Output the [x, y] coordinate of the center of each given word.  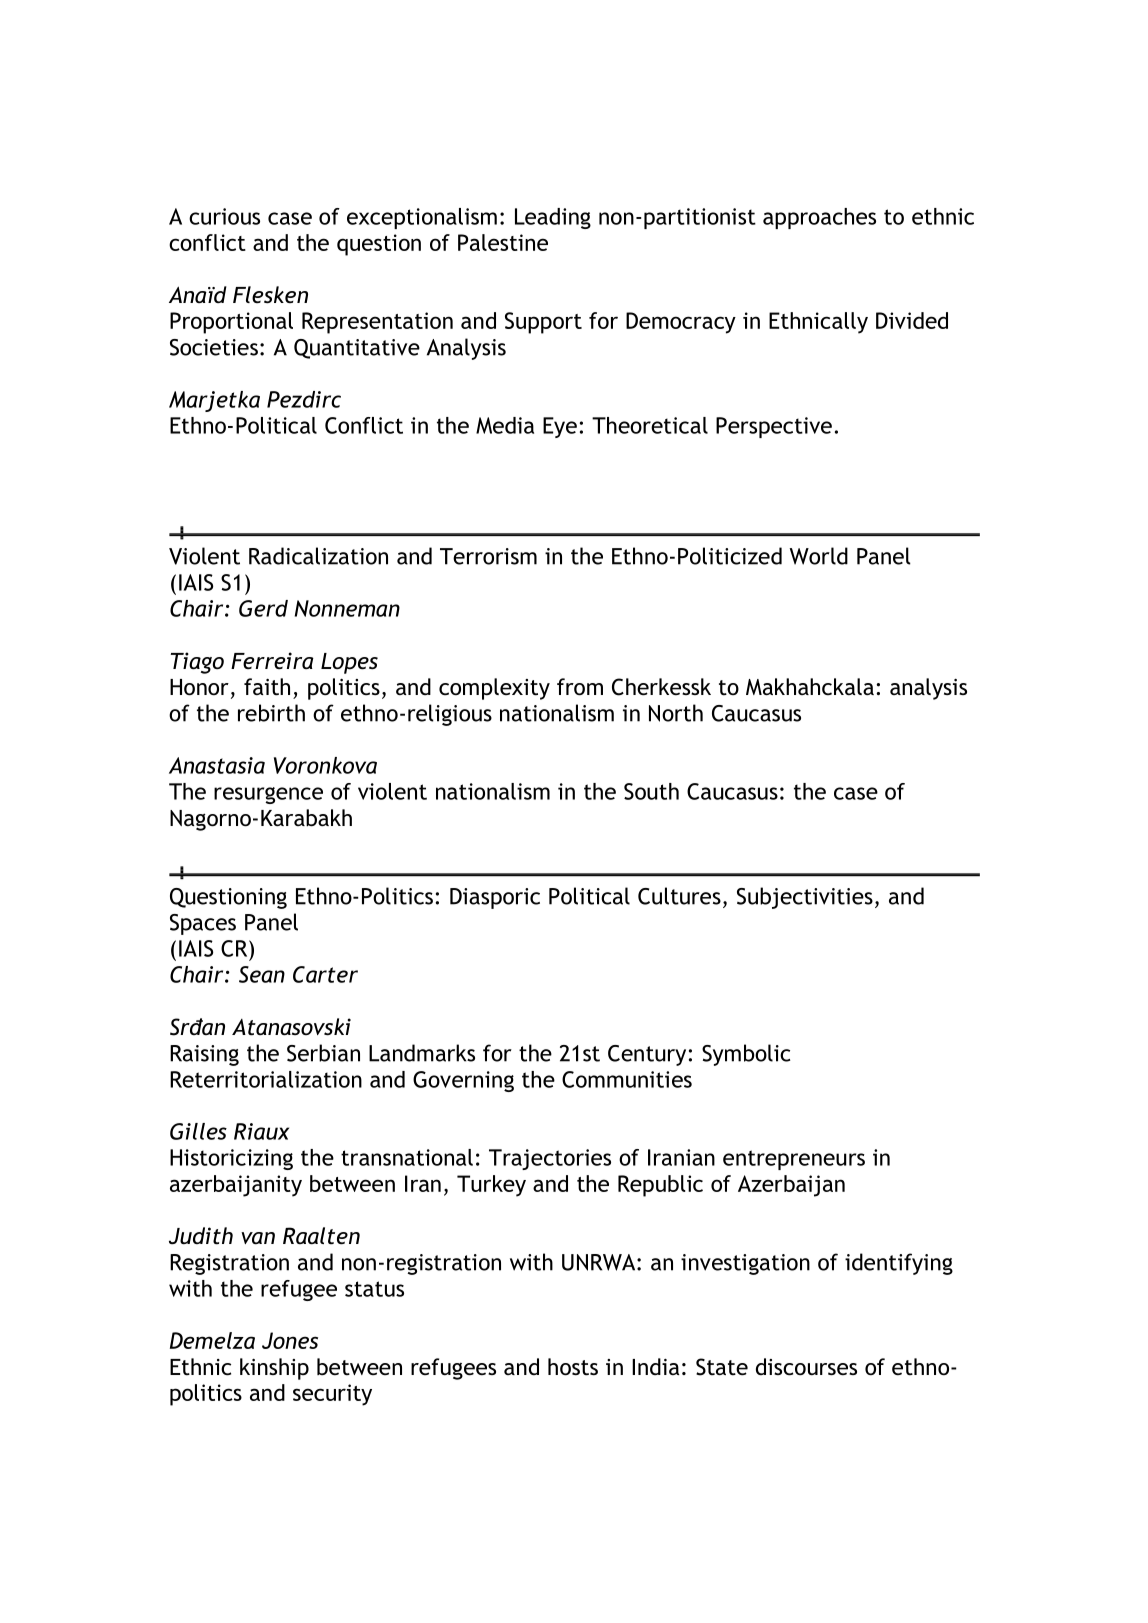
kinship [274, 1369]
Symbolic [746, 1055]
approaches [819, 218]
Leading [553, 218]
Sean [262, 974]
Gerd [263, 608]
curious [224, 216]
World [818, 556]
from [580, 687]
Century [647, 1055]
